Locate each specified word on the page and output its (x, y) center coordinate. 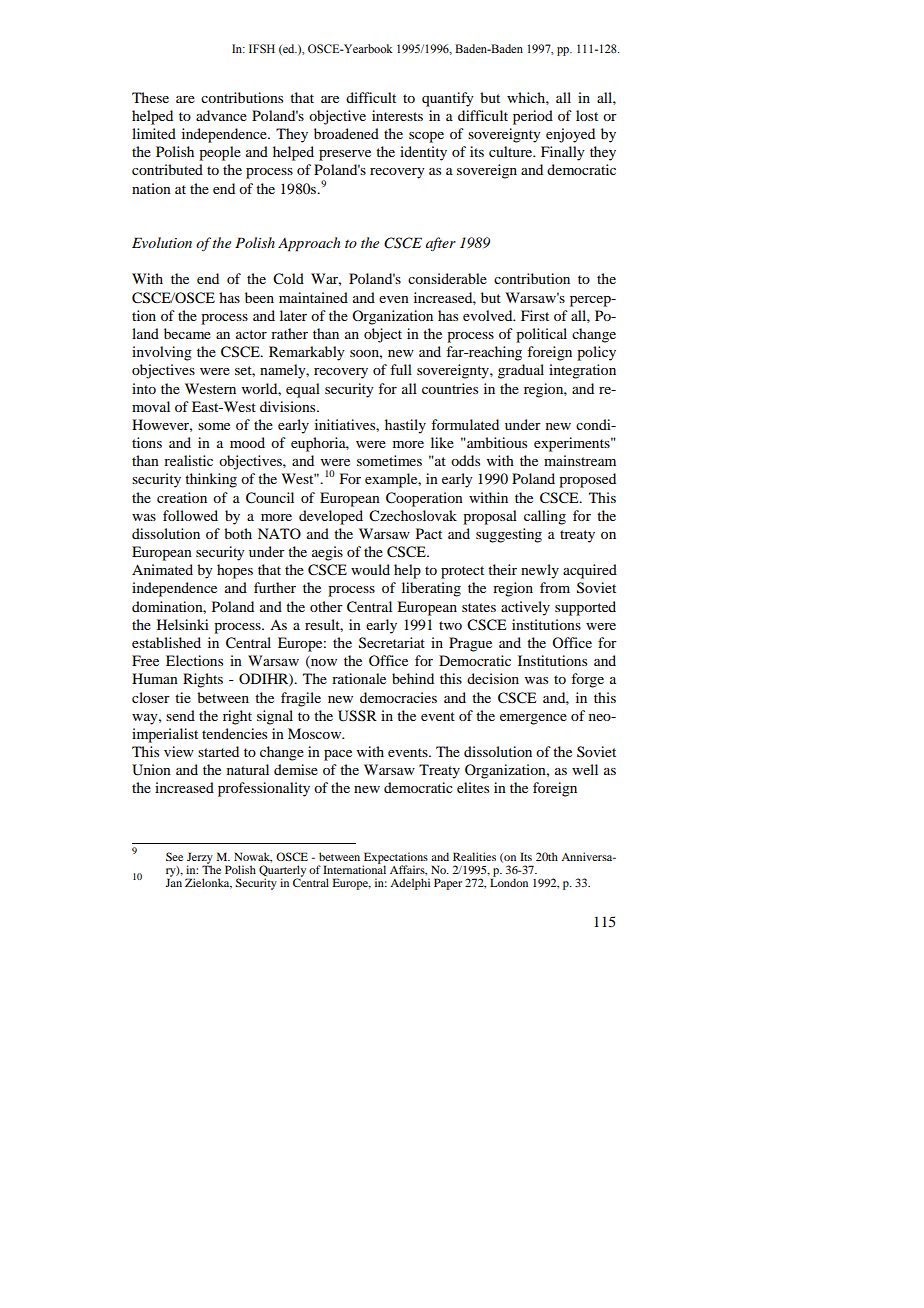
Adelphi (410, 884)
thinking (211, 480)
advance (221, 115)
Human (155, 678)
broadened (346, 133)
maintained (313, 297)
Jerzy (200, 859)
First (535, 315)
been (259, 297)
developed (331, 517)
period (533, 117)
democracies (398, 697)
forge (587, 680)
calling (545, 517)
